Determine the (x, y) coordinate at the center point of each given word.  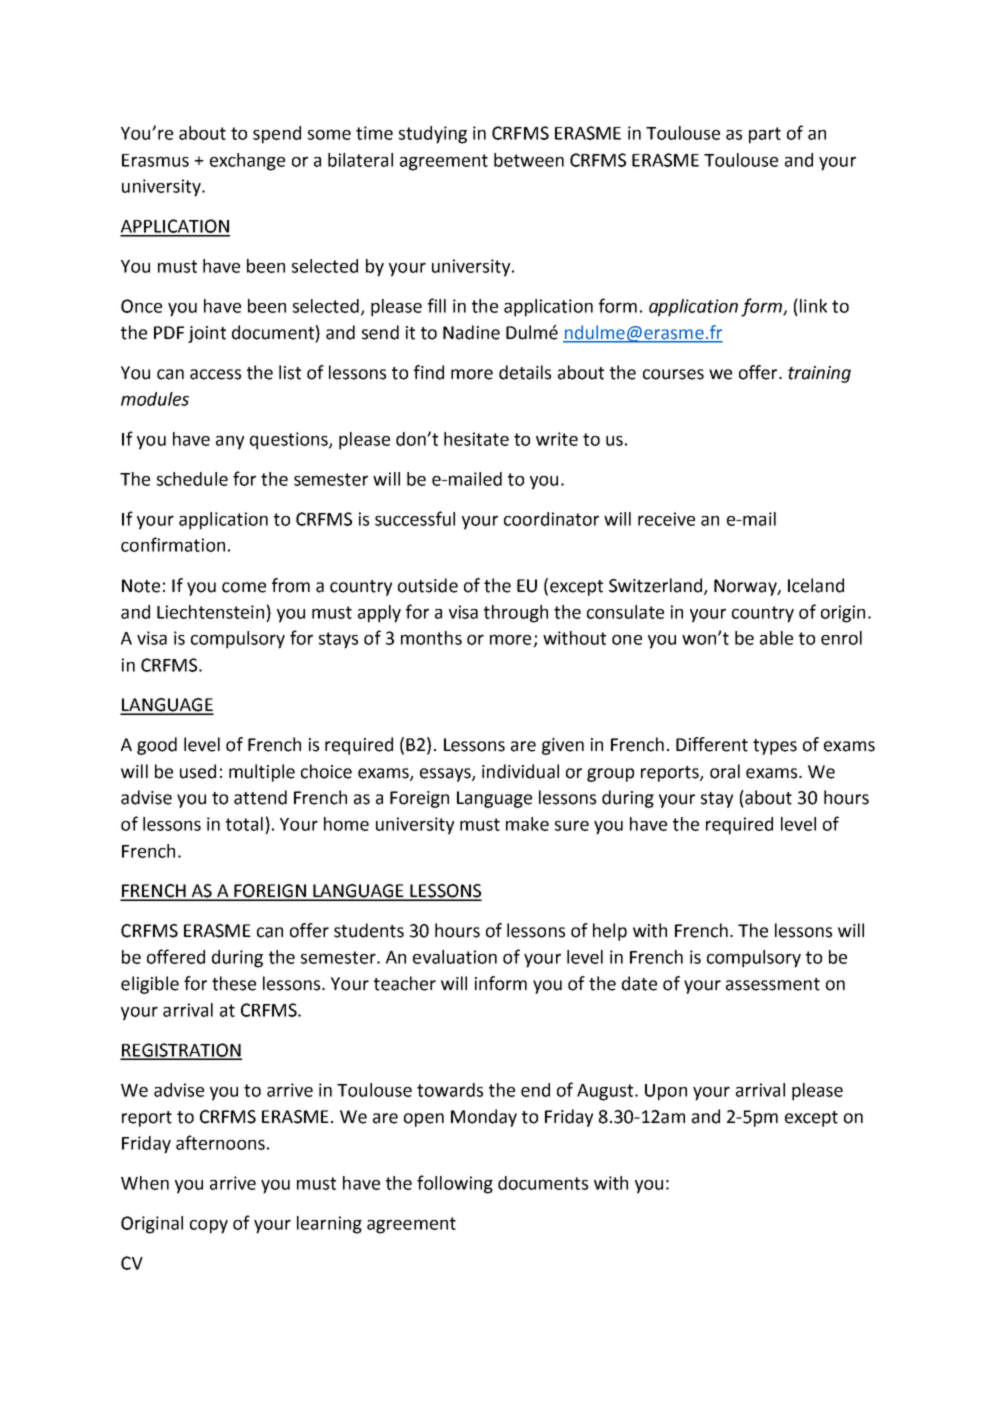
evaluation (455, 957)
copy (209, 1227)
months (431, 638)
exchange (247, 162)
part (765, 135)
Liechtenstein (210, 612)
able (776, 638)
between (529, 160)
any (230, 443)
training (819, 374)
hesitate (476, 439)
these (234, 983)
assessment (773, 984)
